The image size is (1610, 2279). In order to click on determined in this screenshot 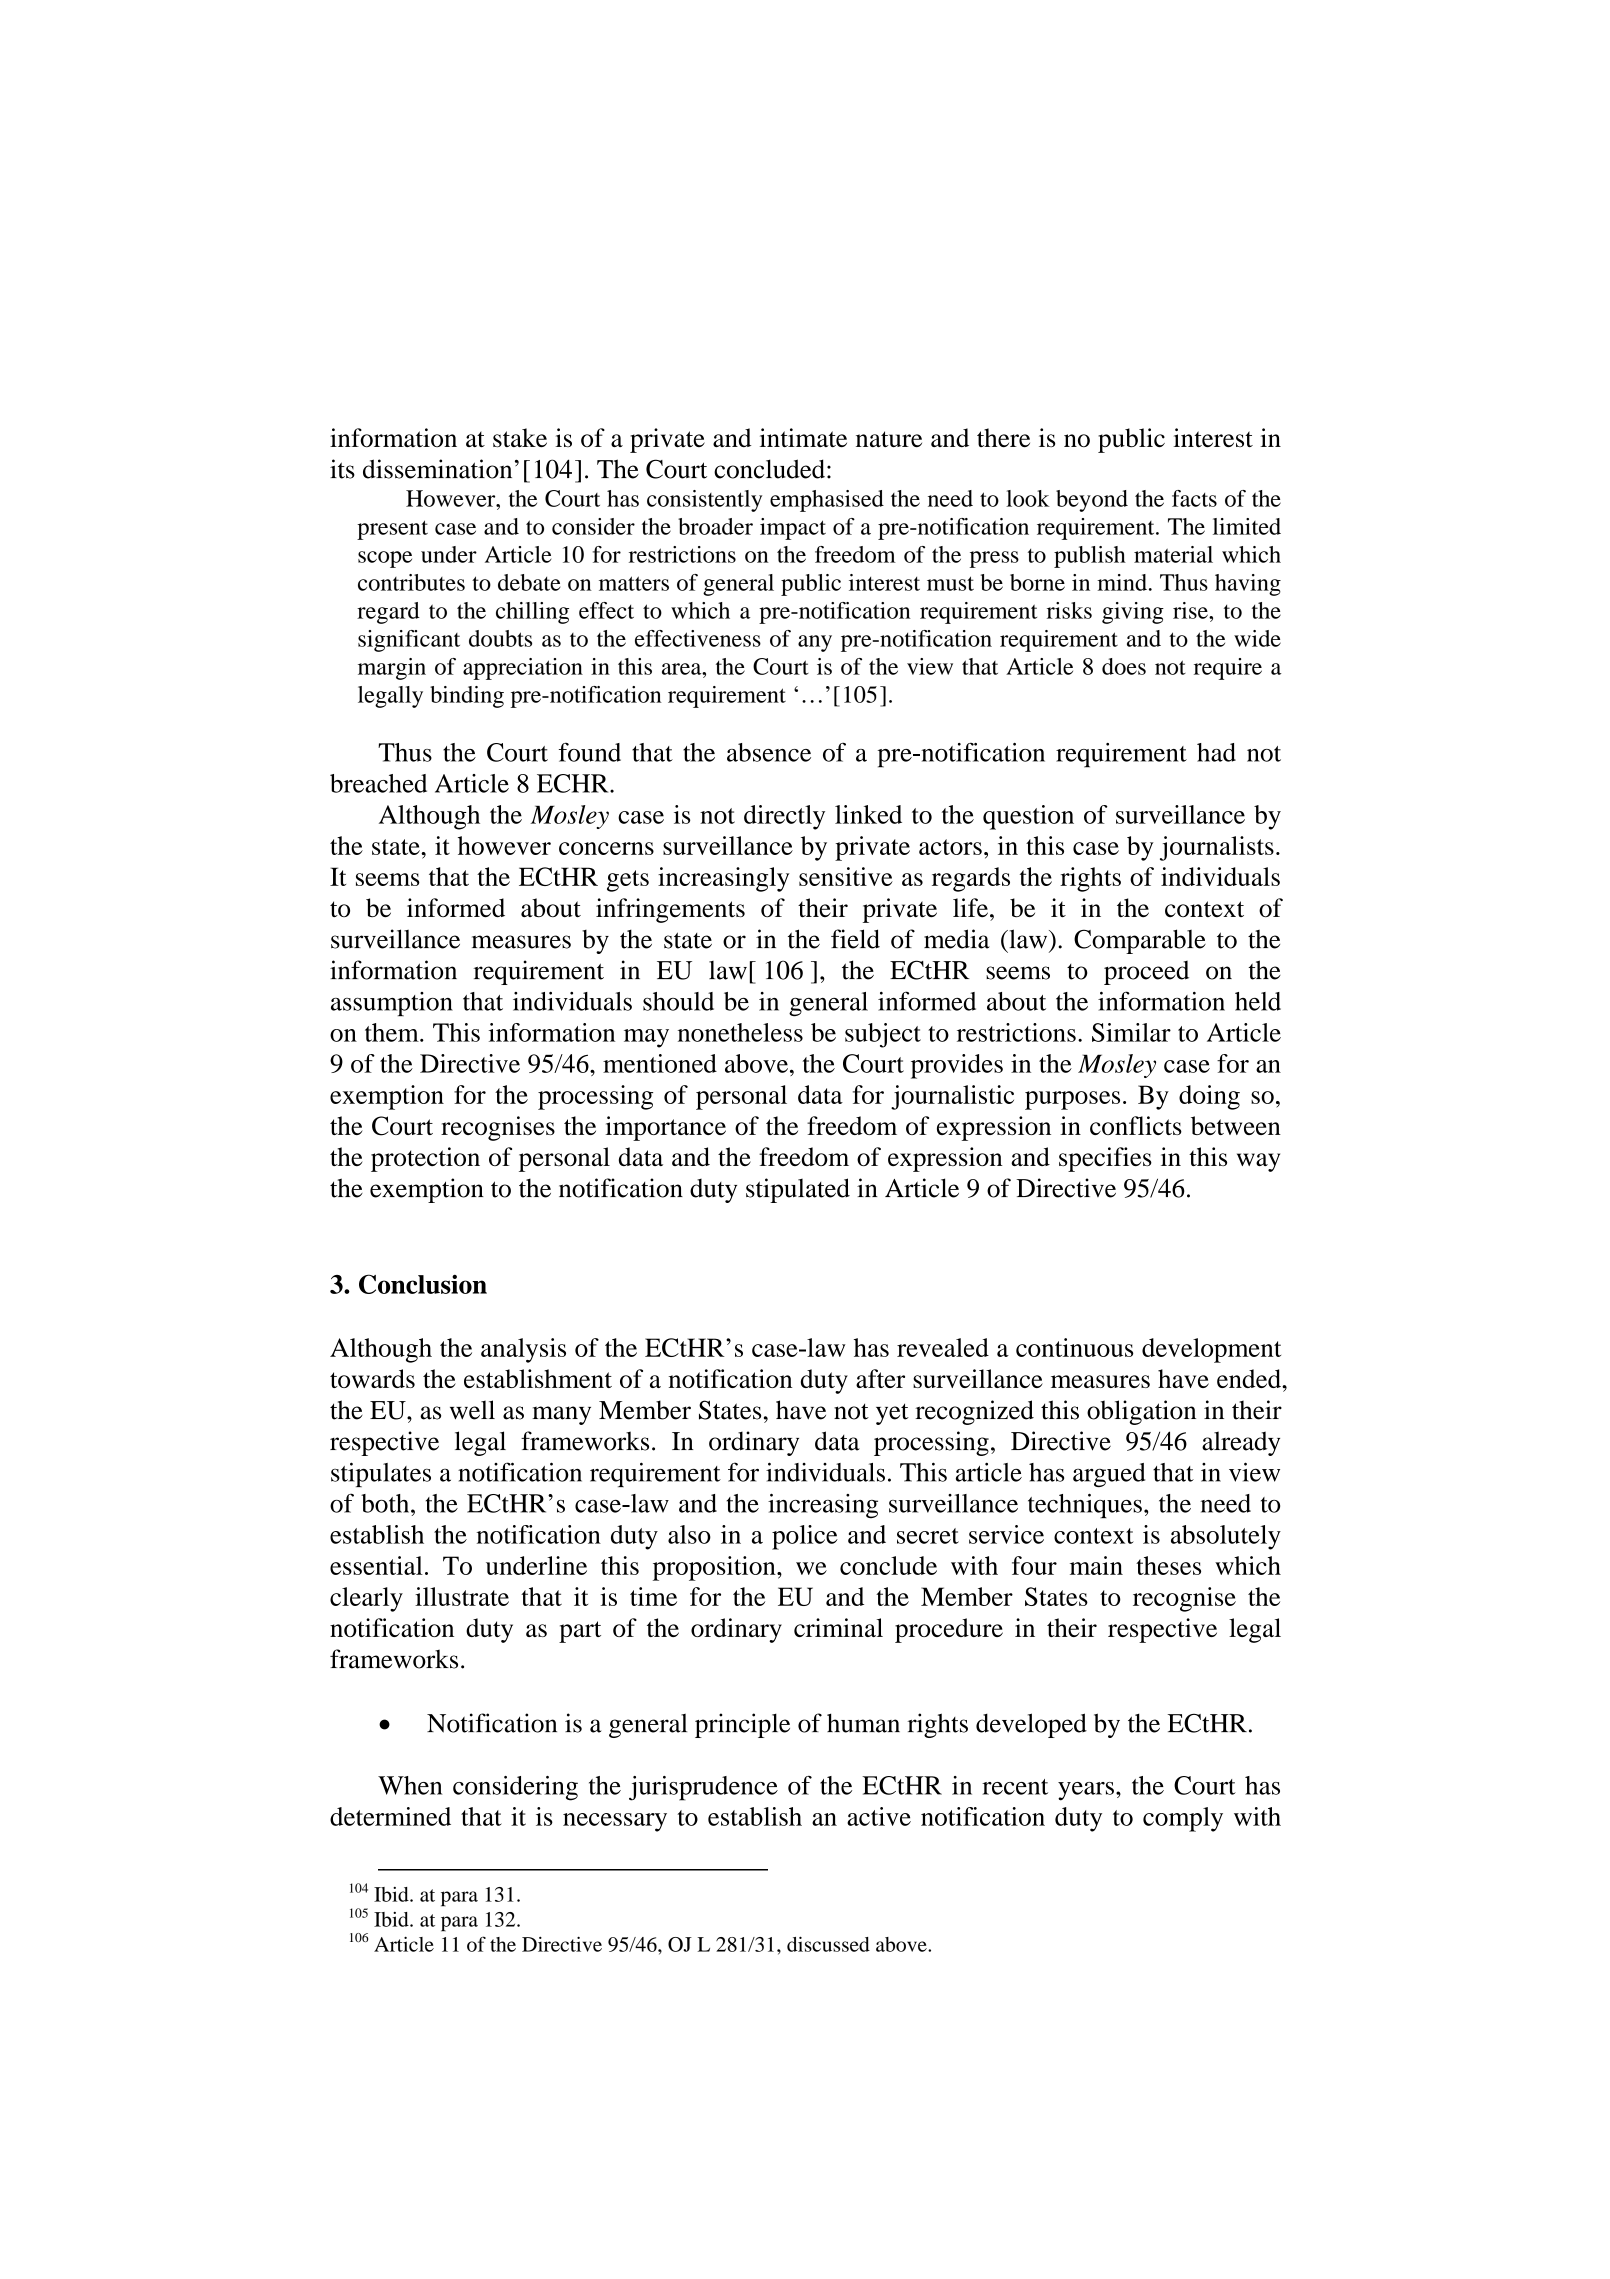, I will do `click(390, 1816)`.
